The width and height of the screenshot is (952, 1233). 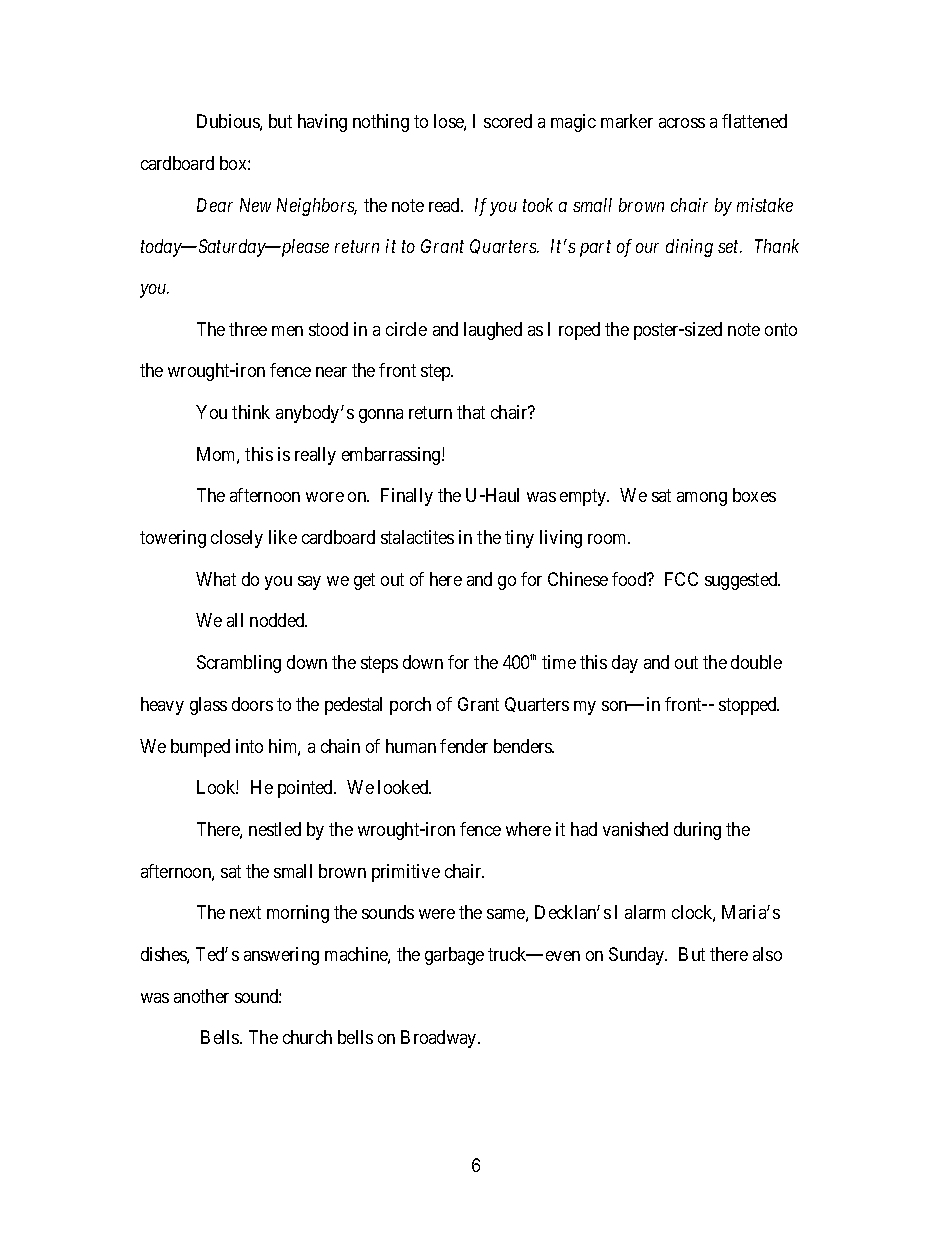 I want to click on Broadway, so click(x=440, y=1039).
